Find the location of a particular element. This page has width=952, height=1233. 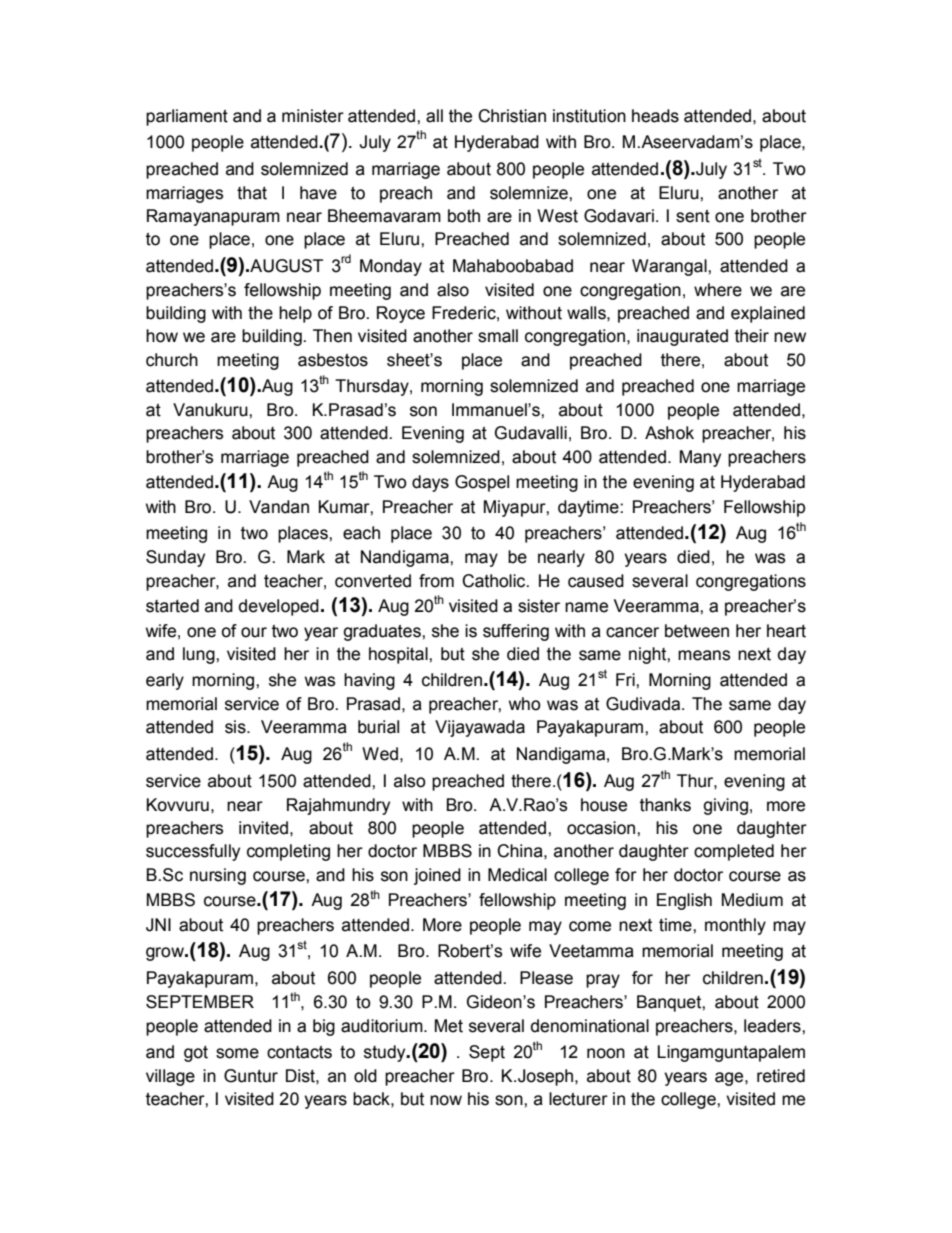

successfully is located at coordinates (193, 852).
